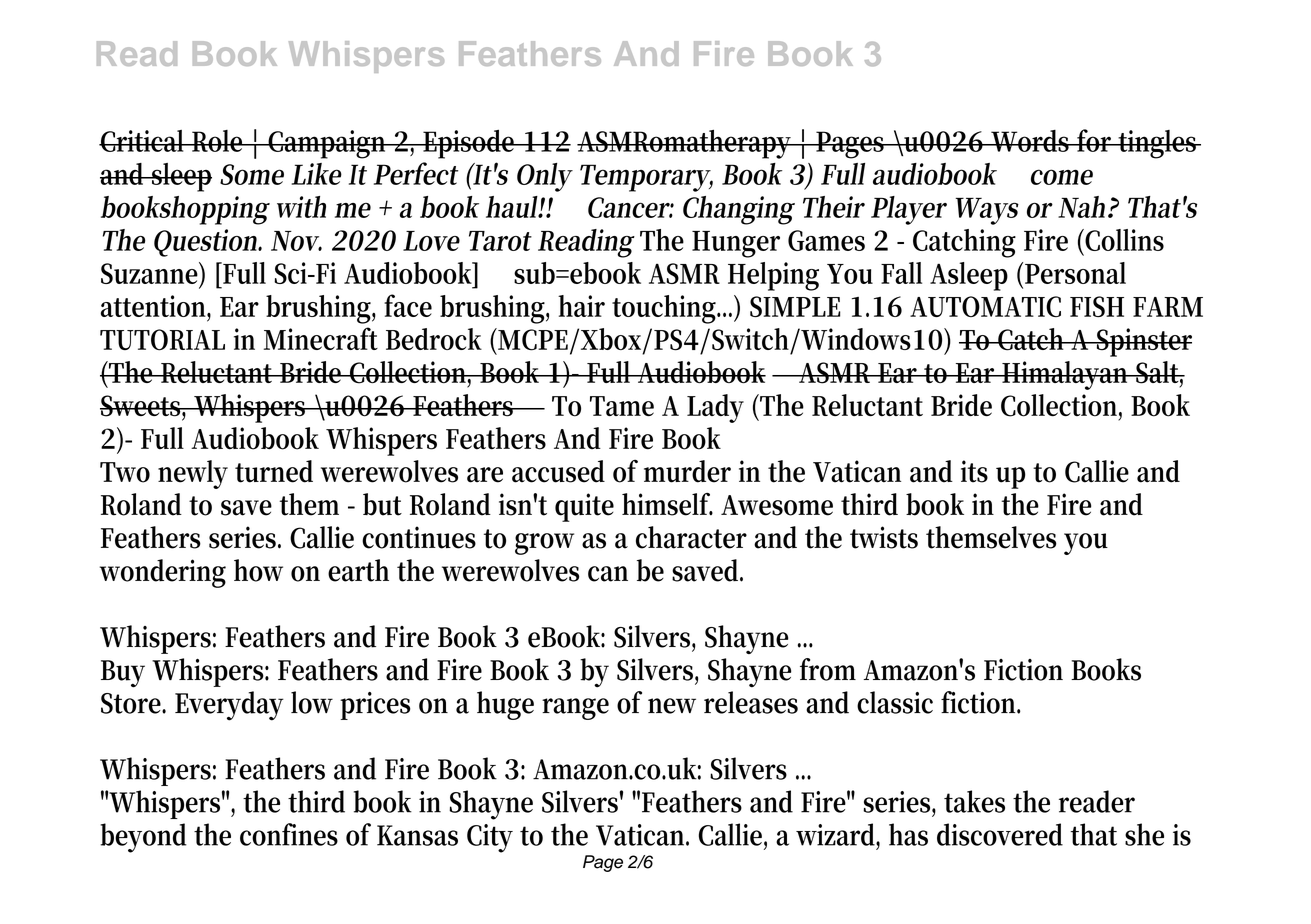 The width and height of the screenshot is (1311, 924). What do you see at coordinates (289, 834) in the screenshot?
I see `confines` at bounding box center [289, 834].
